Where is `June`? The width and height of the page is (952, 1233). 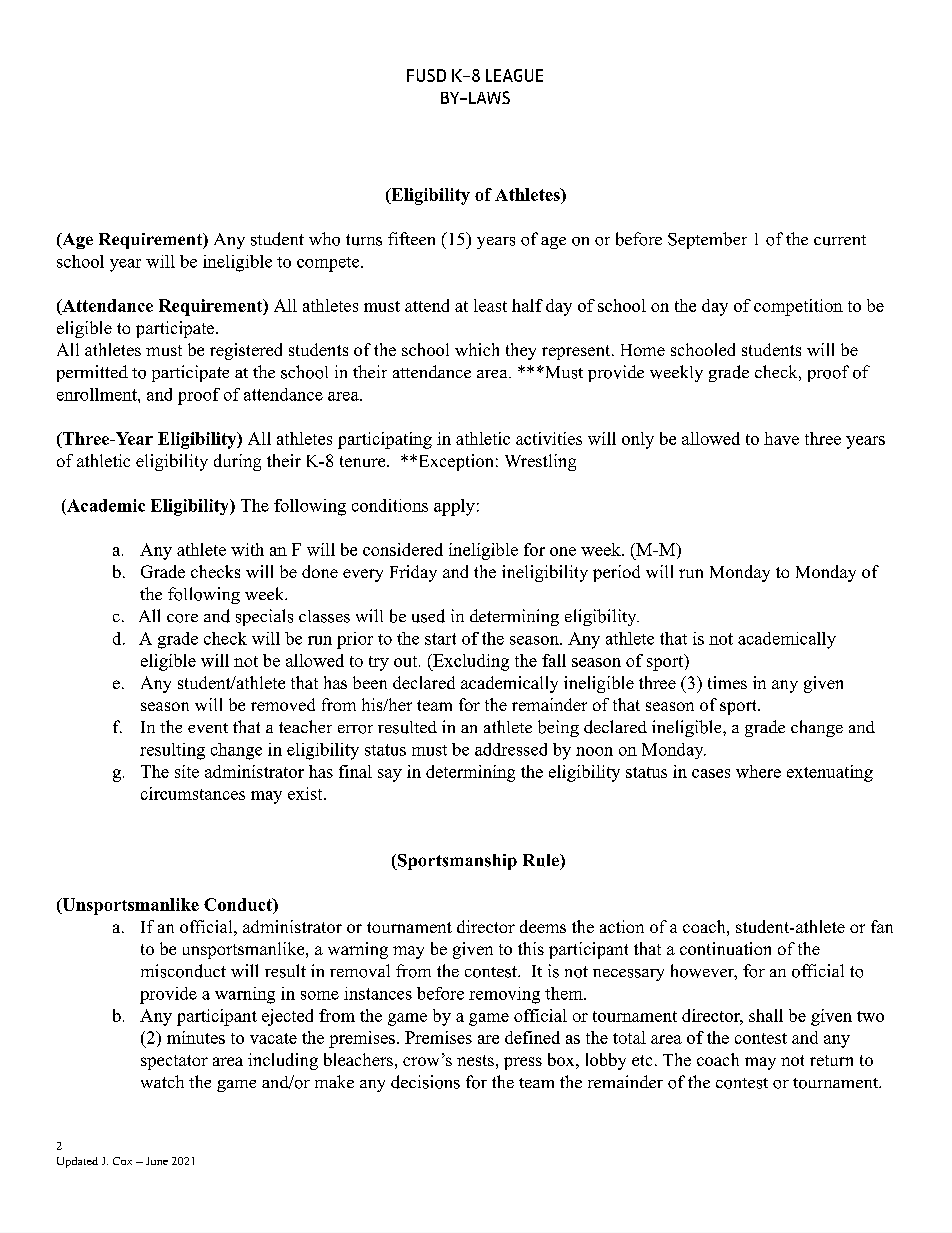 June is located at coordinates (157, 1161).
